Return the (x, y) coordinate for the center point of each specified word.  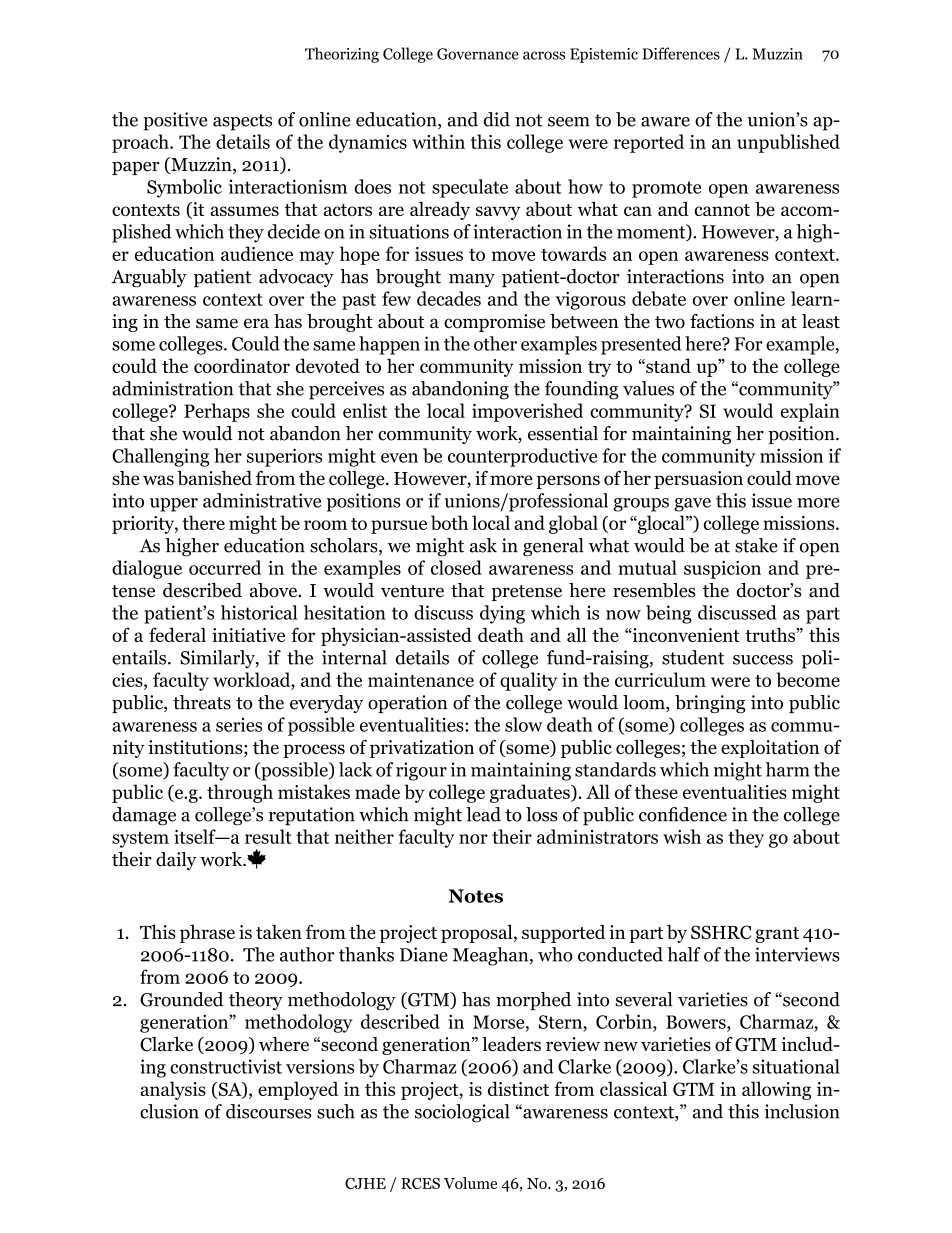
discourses (268, 1111)
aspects (242, 122)
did (497, 119)
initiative (248, 635)
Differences (681, 53)
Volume (470, 1183)
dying (502, 614)
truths (771, 634)
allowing (776, 1090)
